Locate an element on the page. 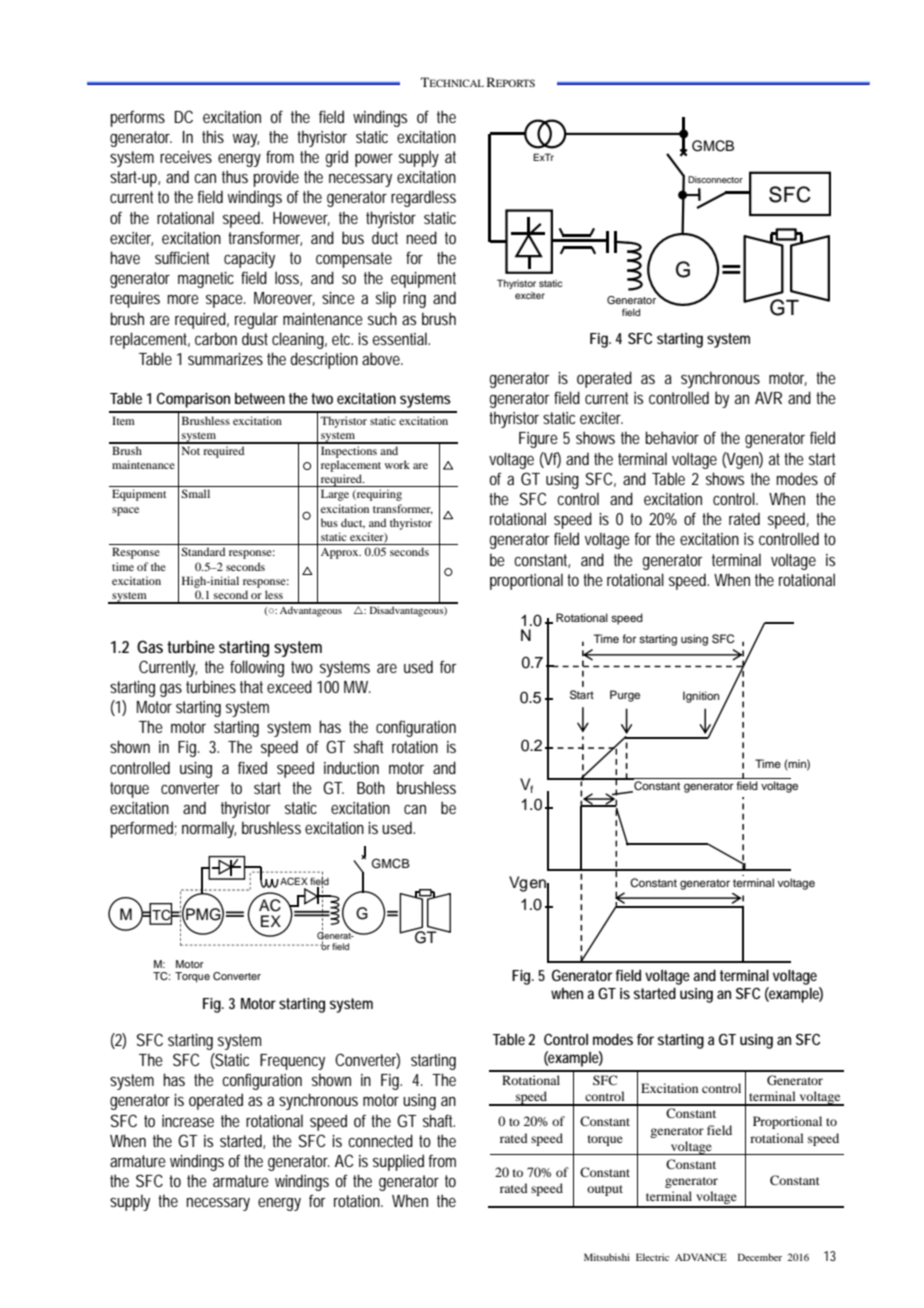 The width and height of the document is (924, 1308). Disconnector is located at coordinates (715, 179).
